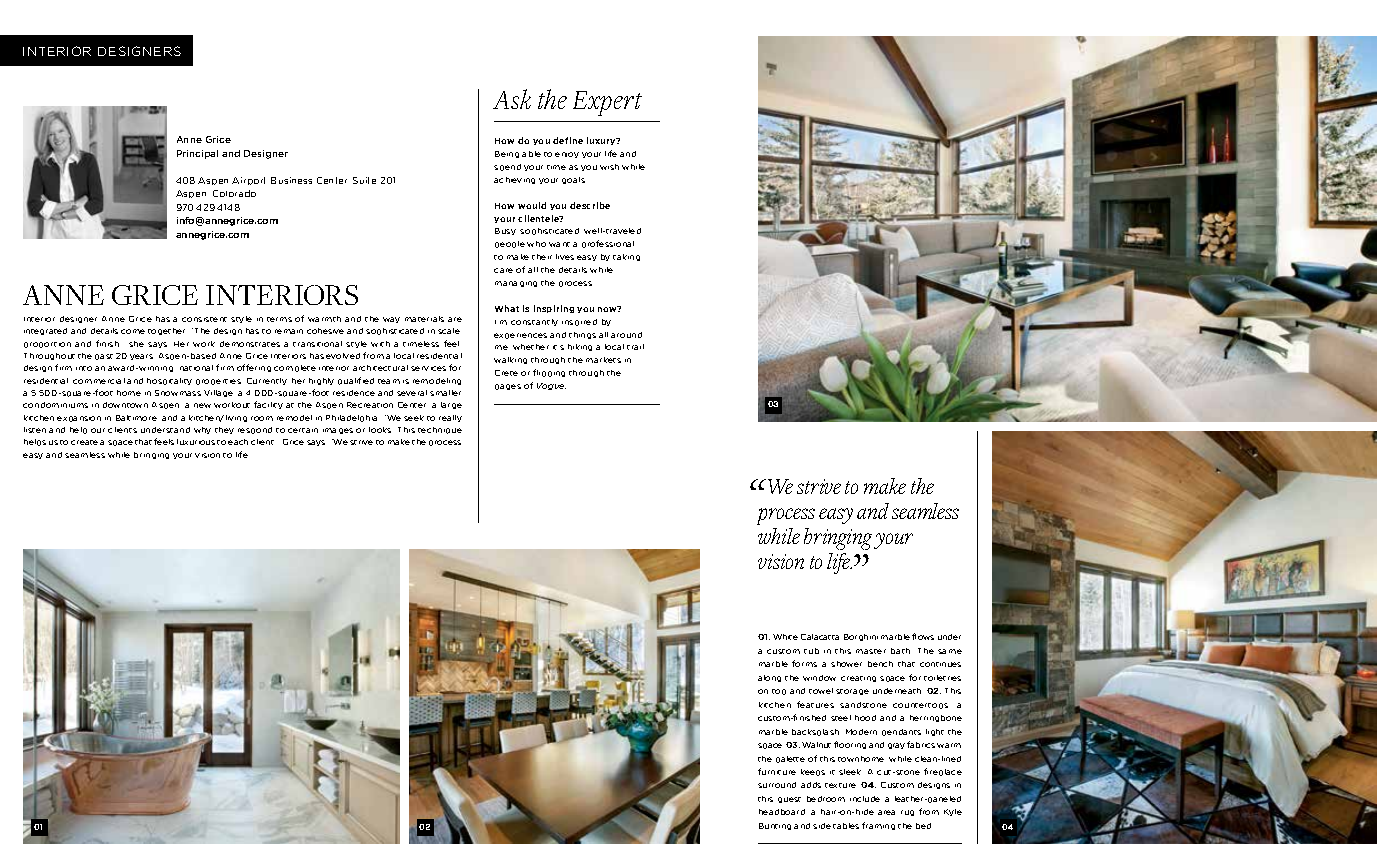 This image has width=1400, height=863. What do you see at coordinates (785, 637) in the image?
I see `White` at bounding box center [785, 637].
